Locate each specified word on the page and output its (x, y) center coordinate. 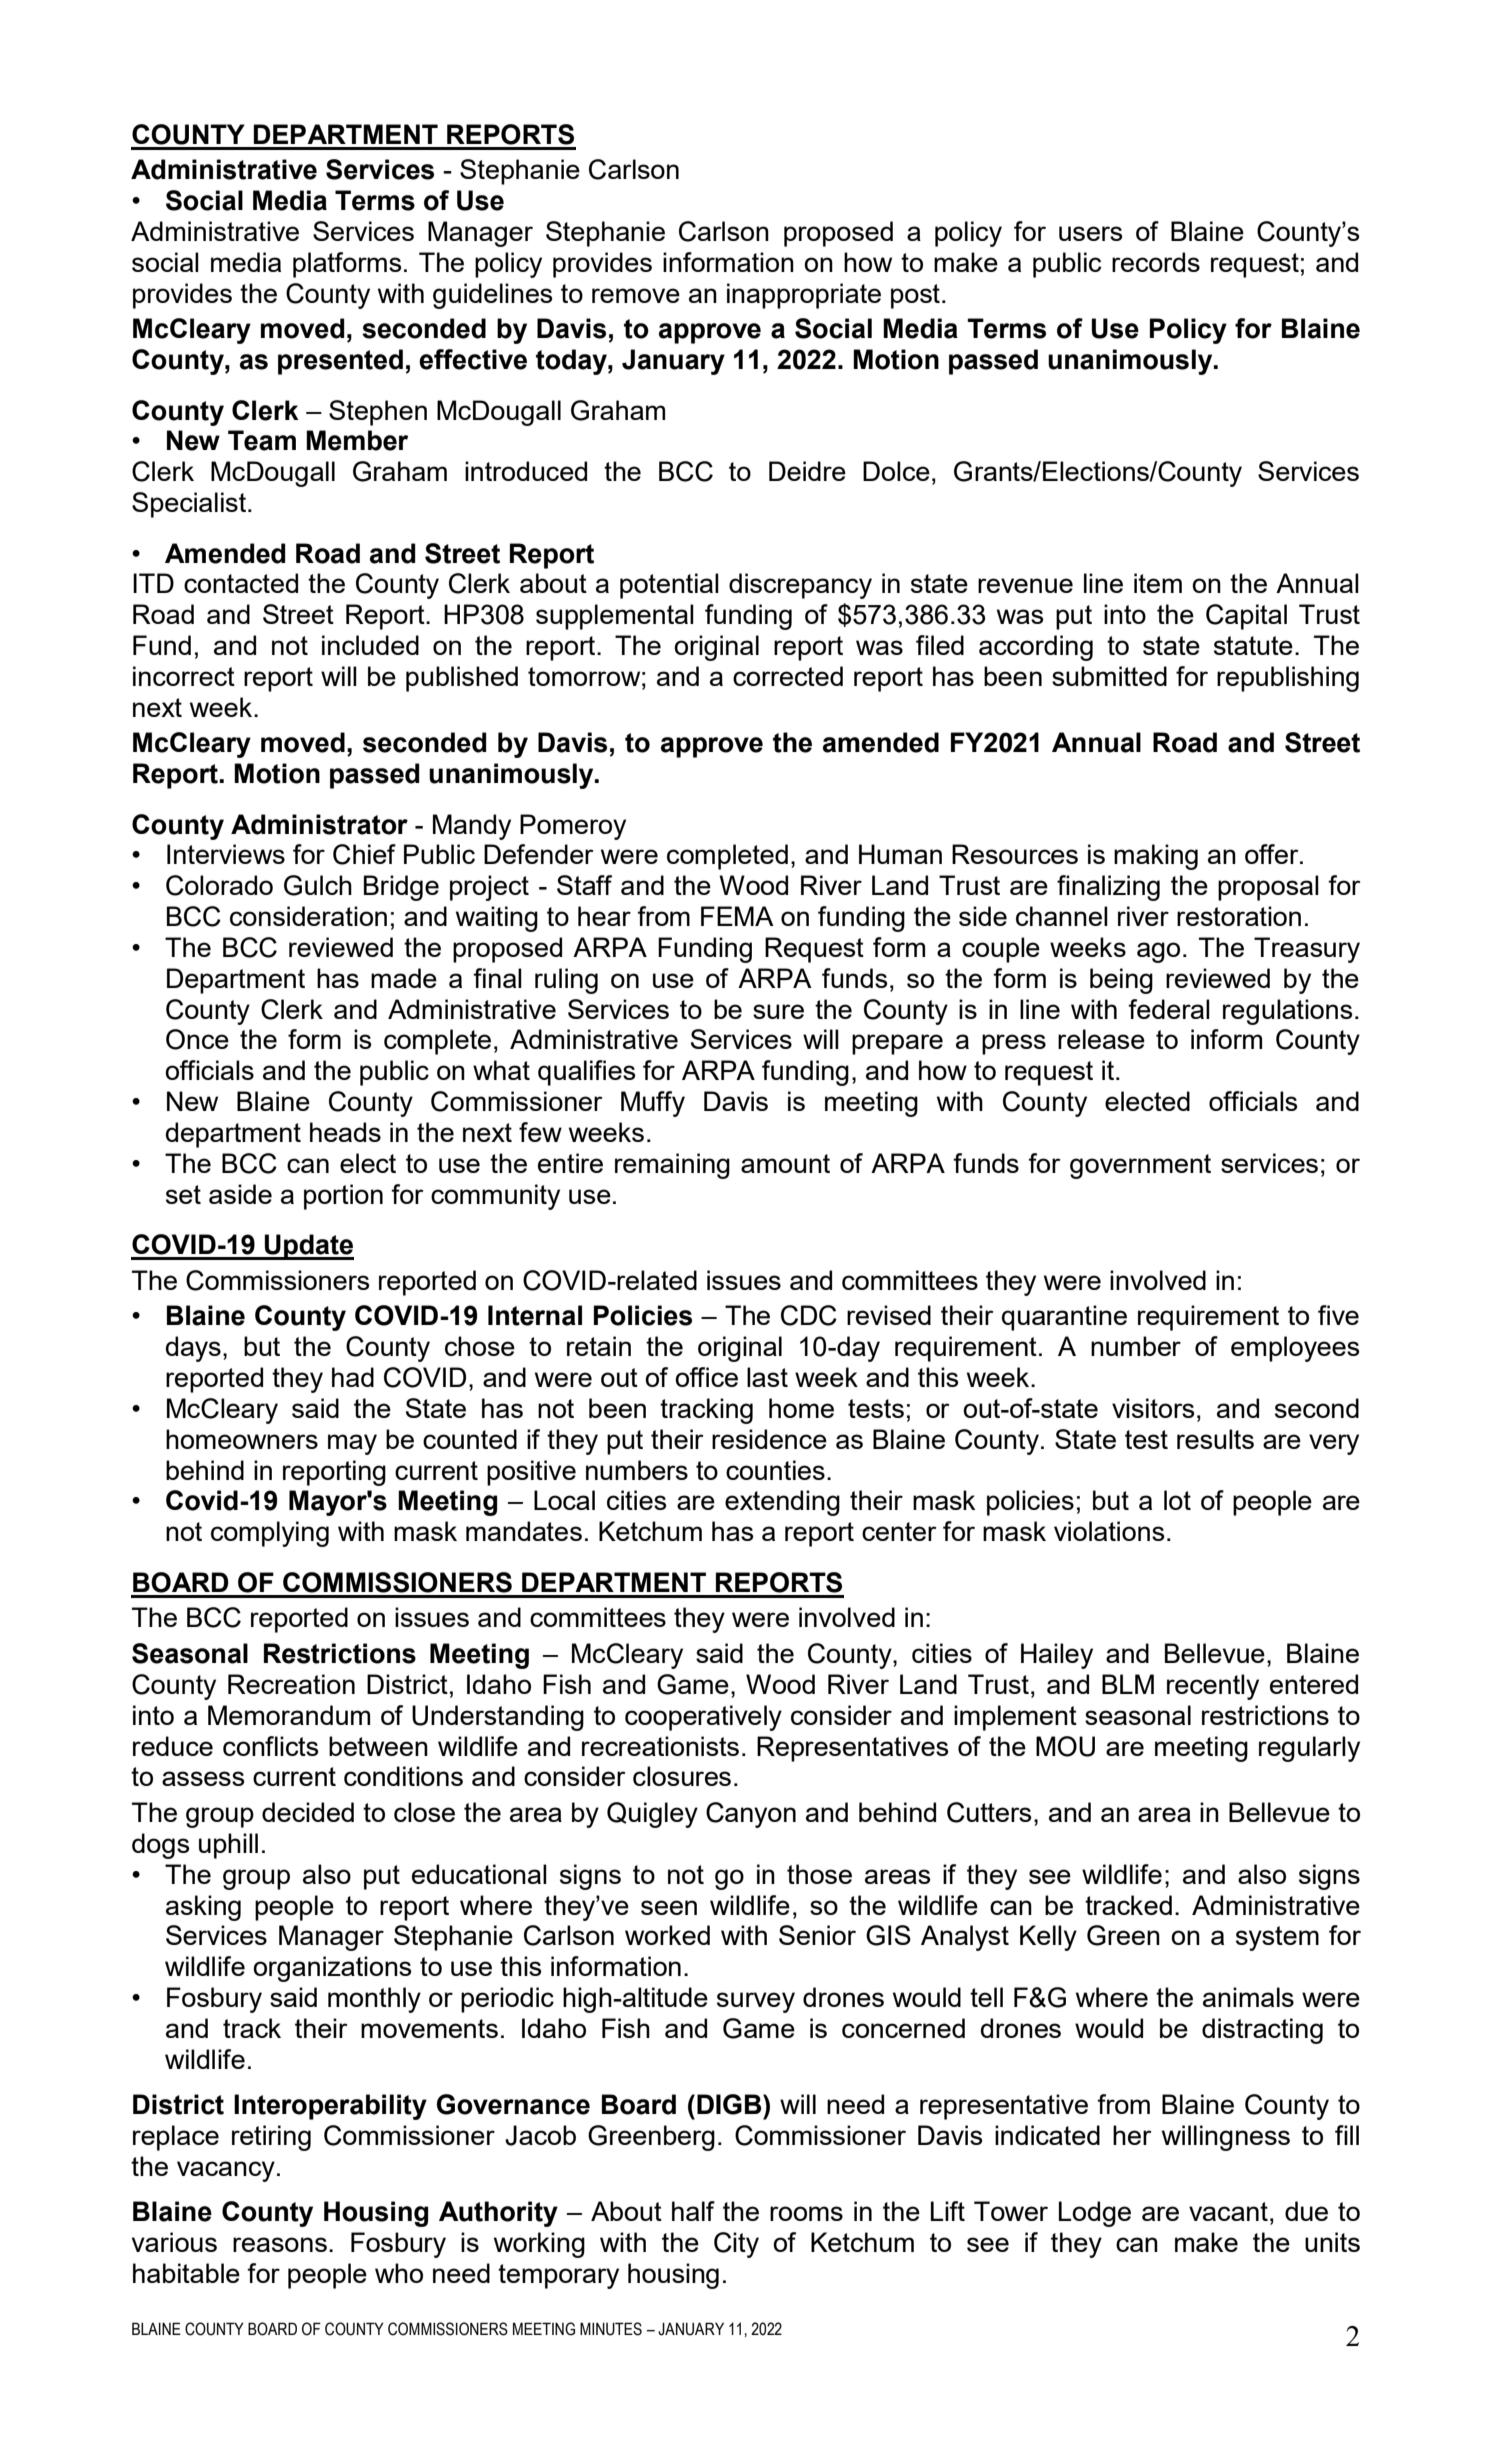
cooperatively (703, 1718)
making (1156, 857)
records (1156, 262)
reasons (280, 2244)
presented (340, 362)
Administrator (319, 824)
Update (308, 1247)
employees (1295, 1349)
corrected (788, 676)
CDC (809, 1315)
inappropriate (804, 296)
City (736, 2245)
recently (1213, 1687)
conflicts (271, 1746)
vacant (1228, 2211)
